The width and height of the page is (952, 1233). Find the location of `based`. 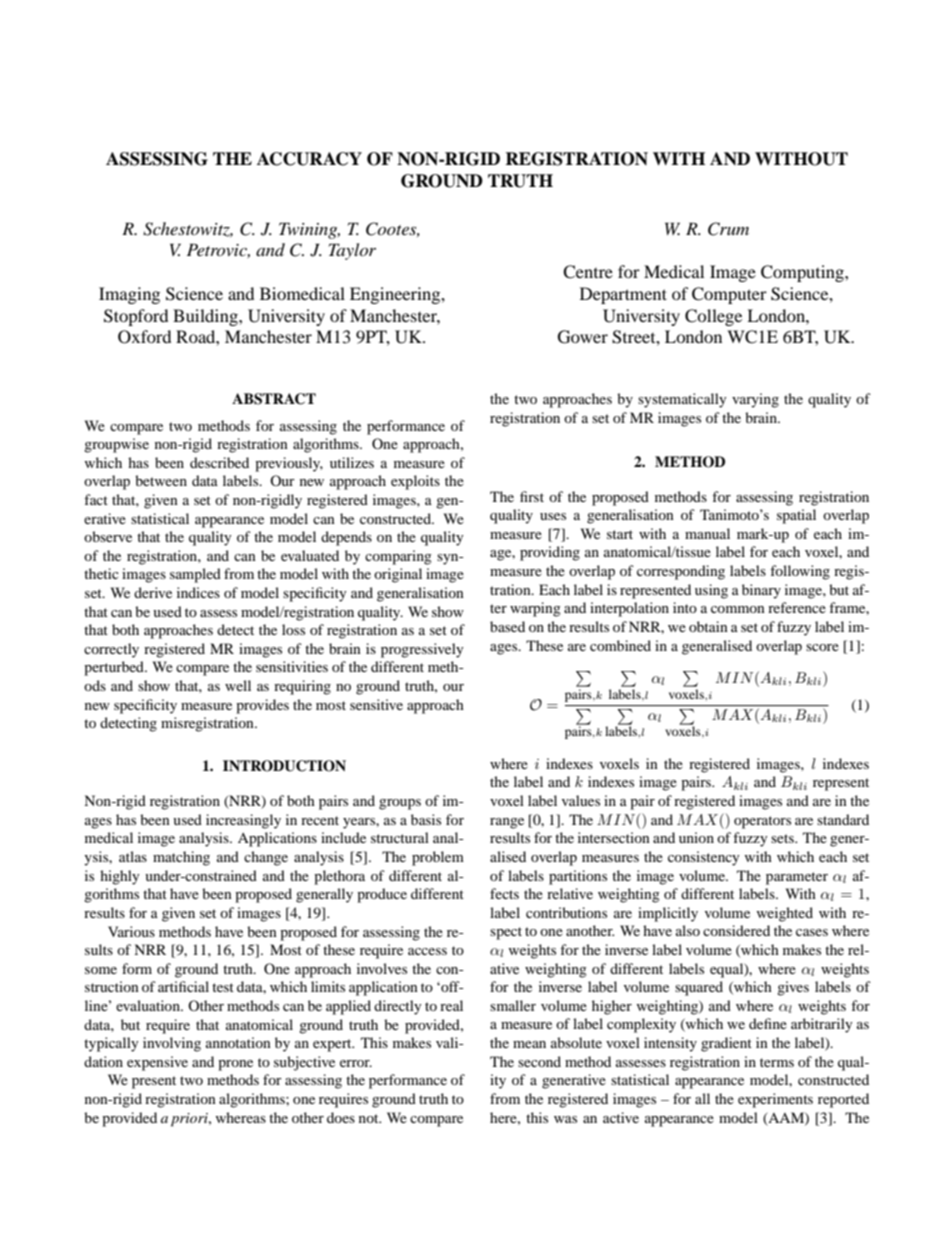

based is located at coordinates (507, 626).
